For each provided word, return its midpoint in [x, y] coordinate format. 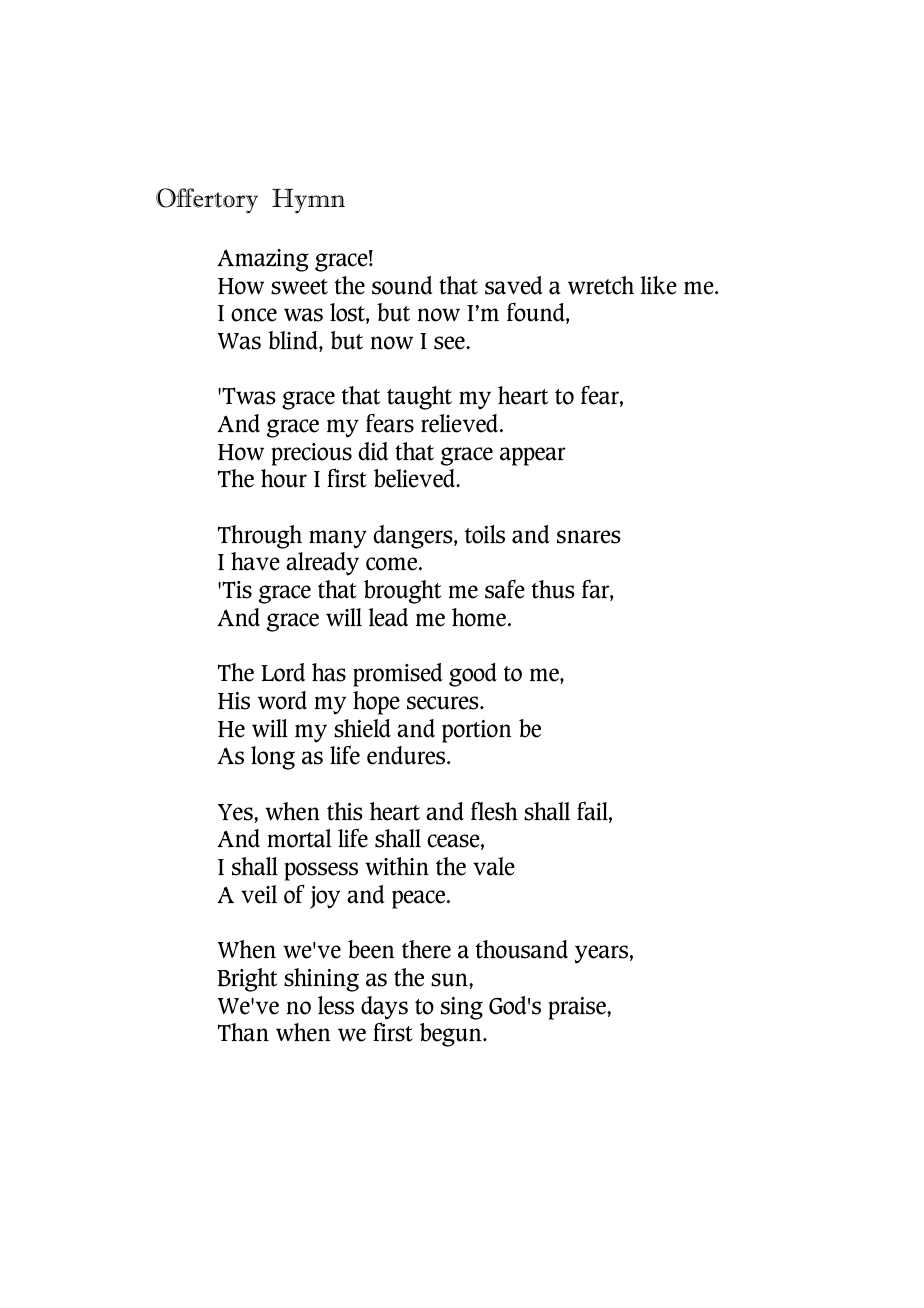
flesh [494, 811]
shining [321, 980]
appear [533, 456]
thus [553, 589]
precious [311, 454]
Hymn [308, 201]
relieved [461, 423]
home [479, 617]
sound [402, 285]
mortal [299, 838]
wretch [601, 285]
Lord [283, 672]
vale [494, 866]
